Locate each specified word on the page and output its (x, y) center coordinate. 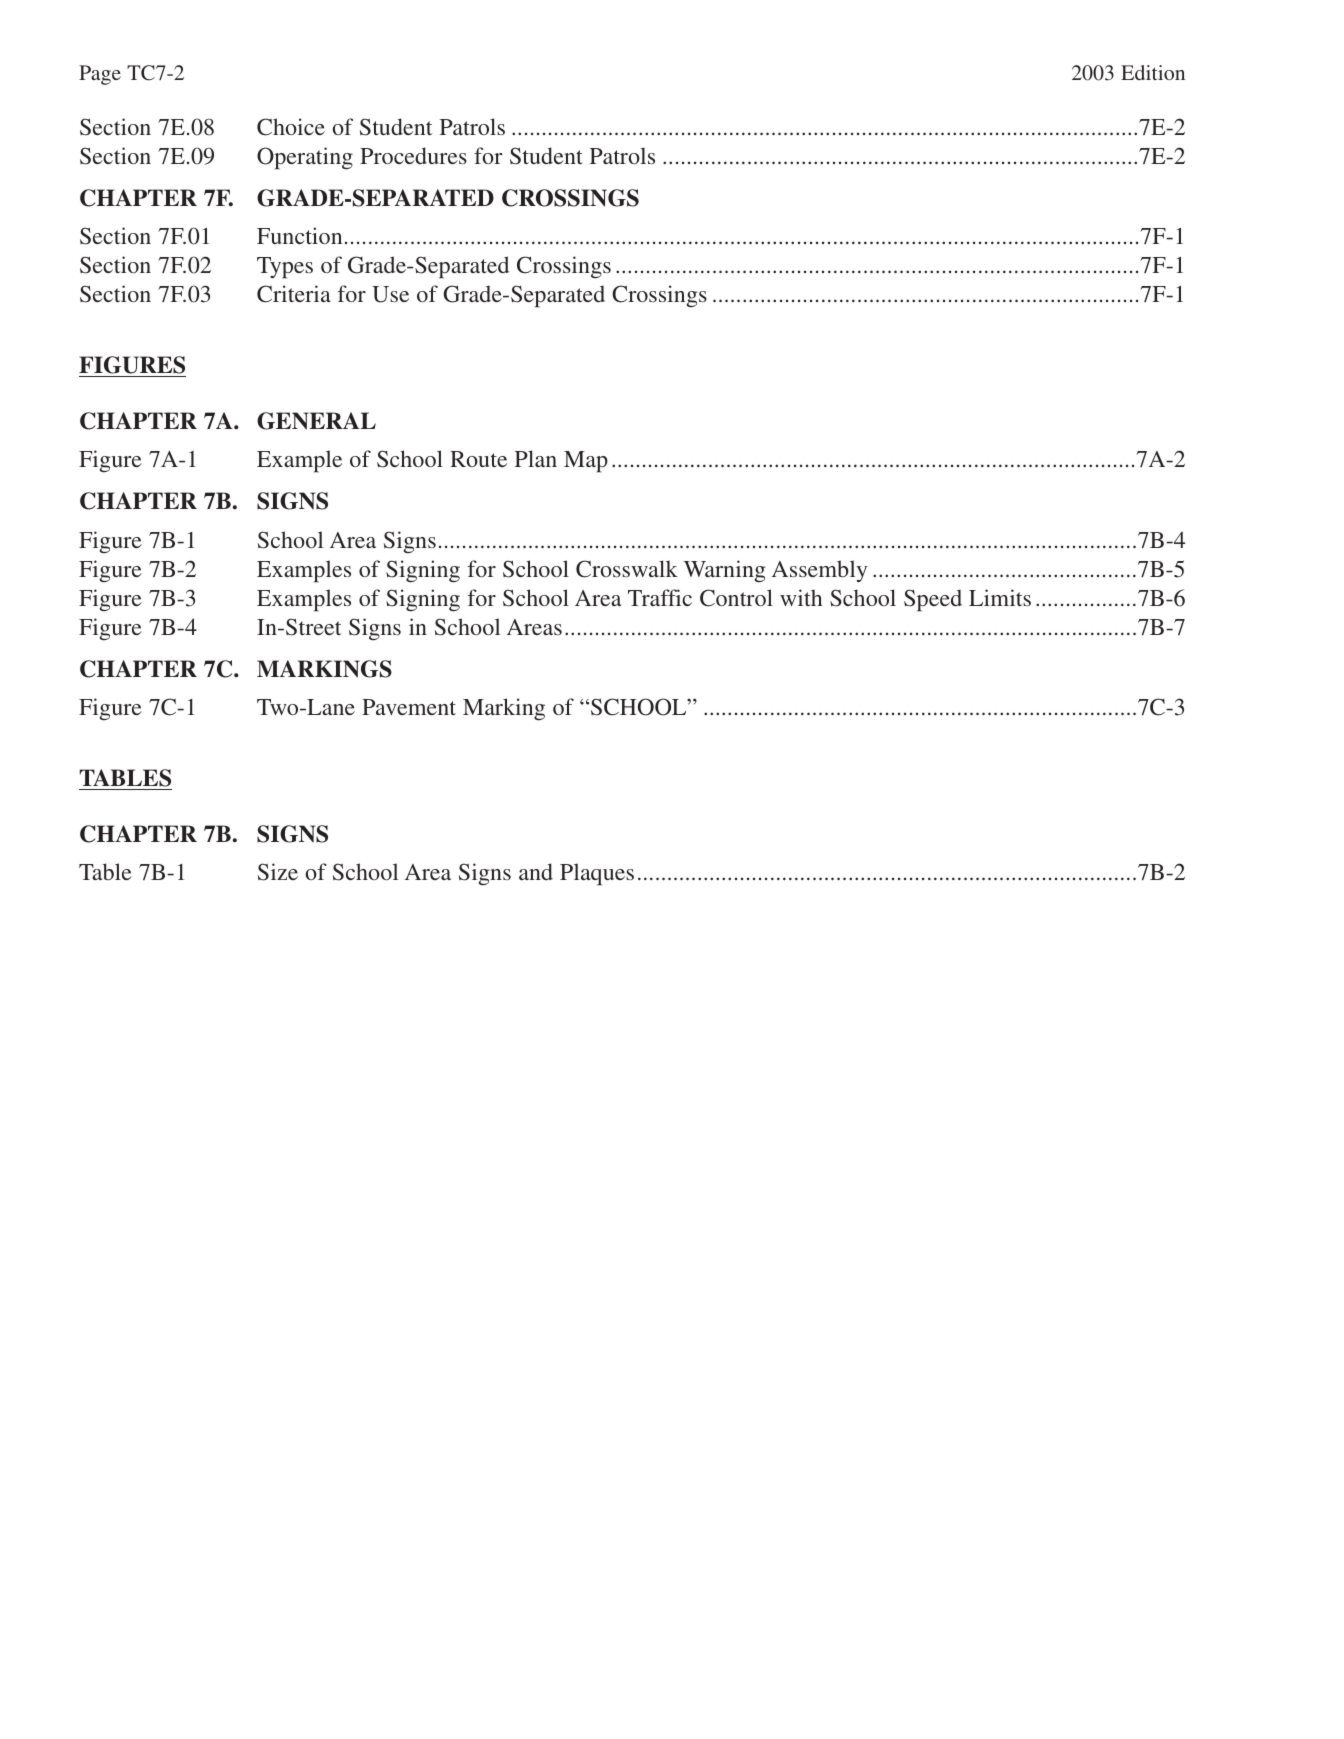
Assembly (819, 571)
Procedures (413, 155)
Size (278, 872)
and (536, 871)
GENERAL (316, 421)
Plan (536, 458)
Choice (291, 127)
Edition (1153, 72)
